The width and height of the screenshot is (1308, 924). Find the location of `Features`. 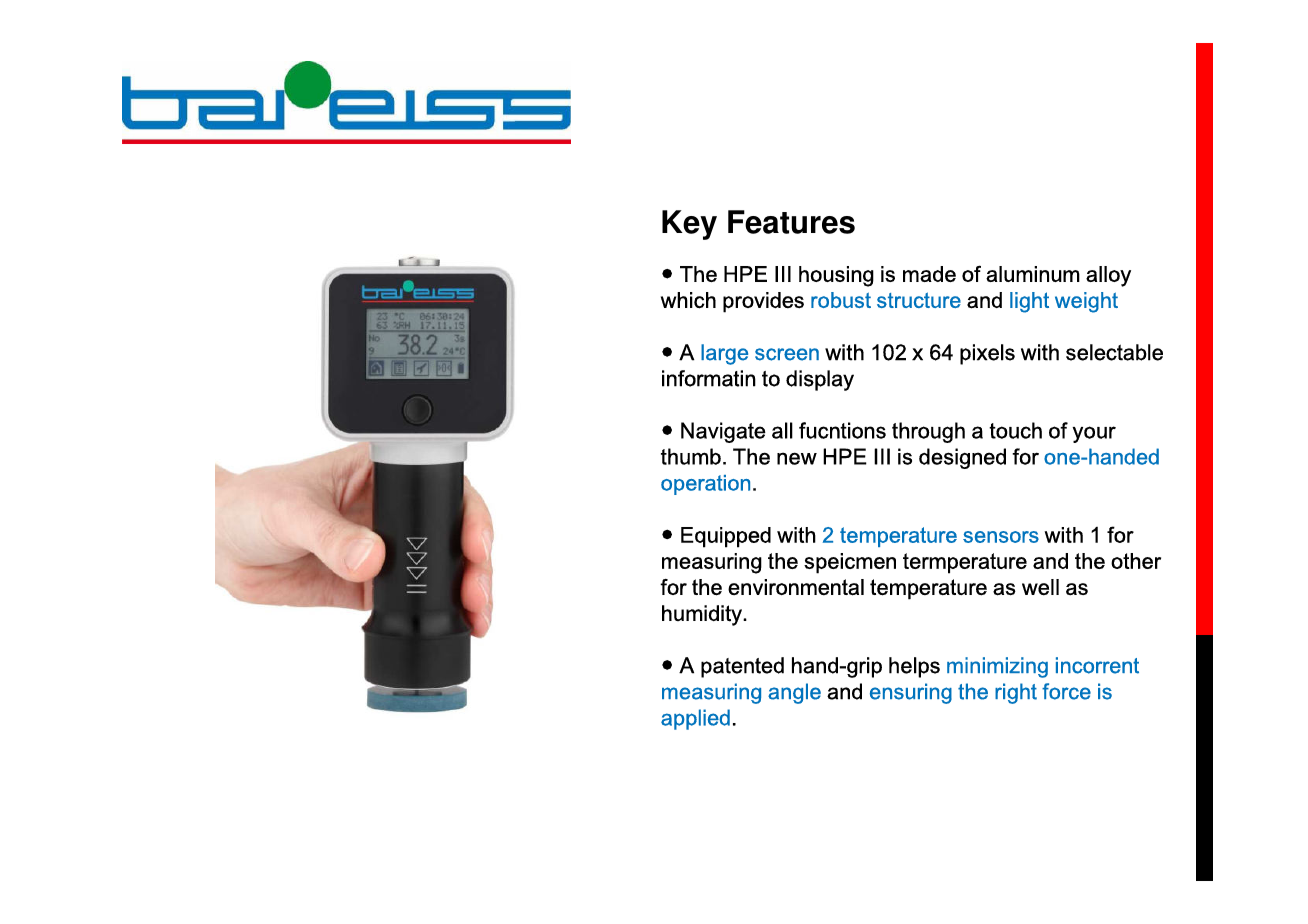

Features is located at coordinates (791, 222).
